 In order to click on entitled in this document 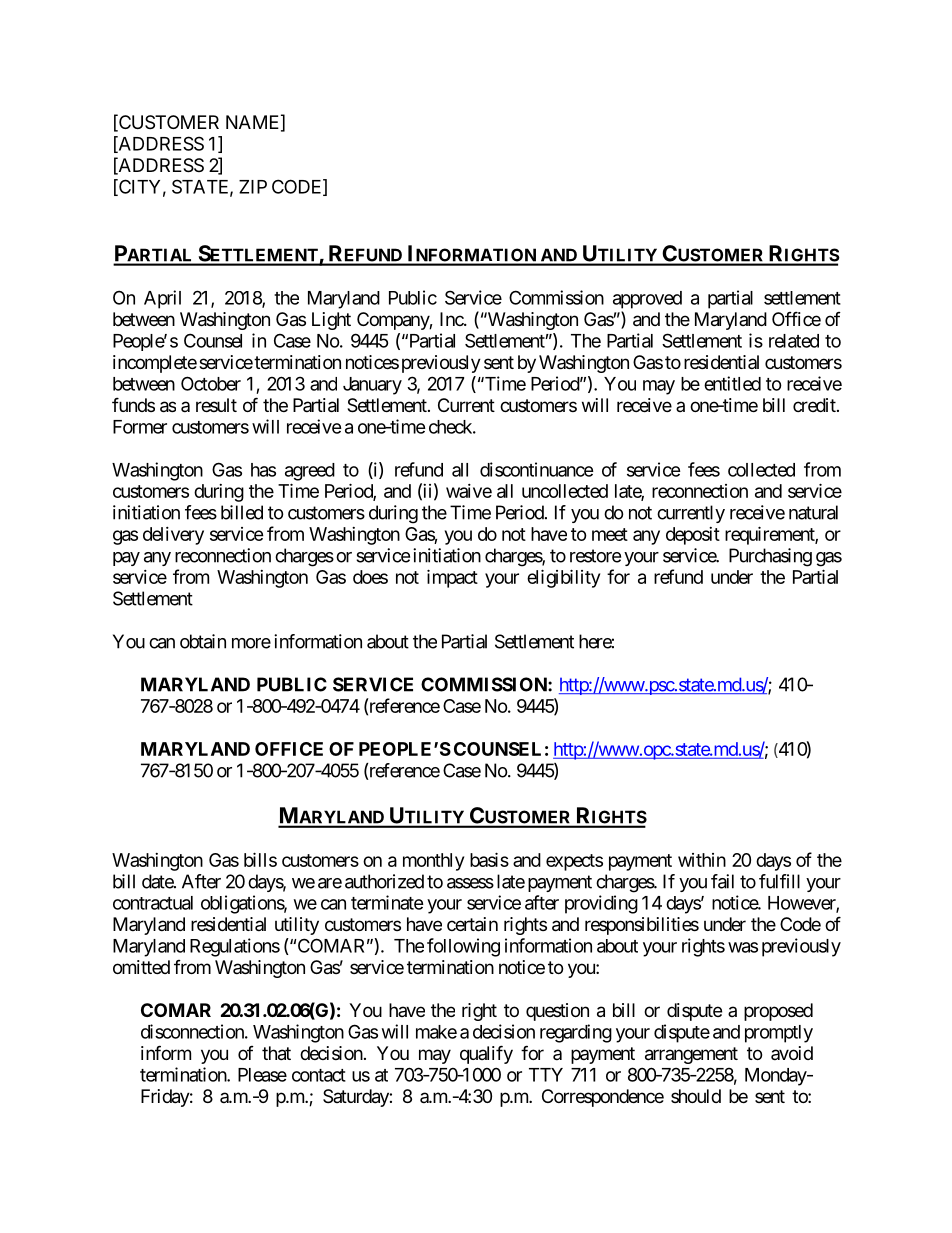, I will do `click(732, 383)`.
